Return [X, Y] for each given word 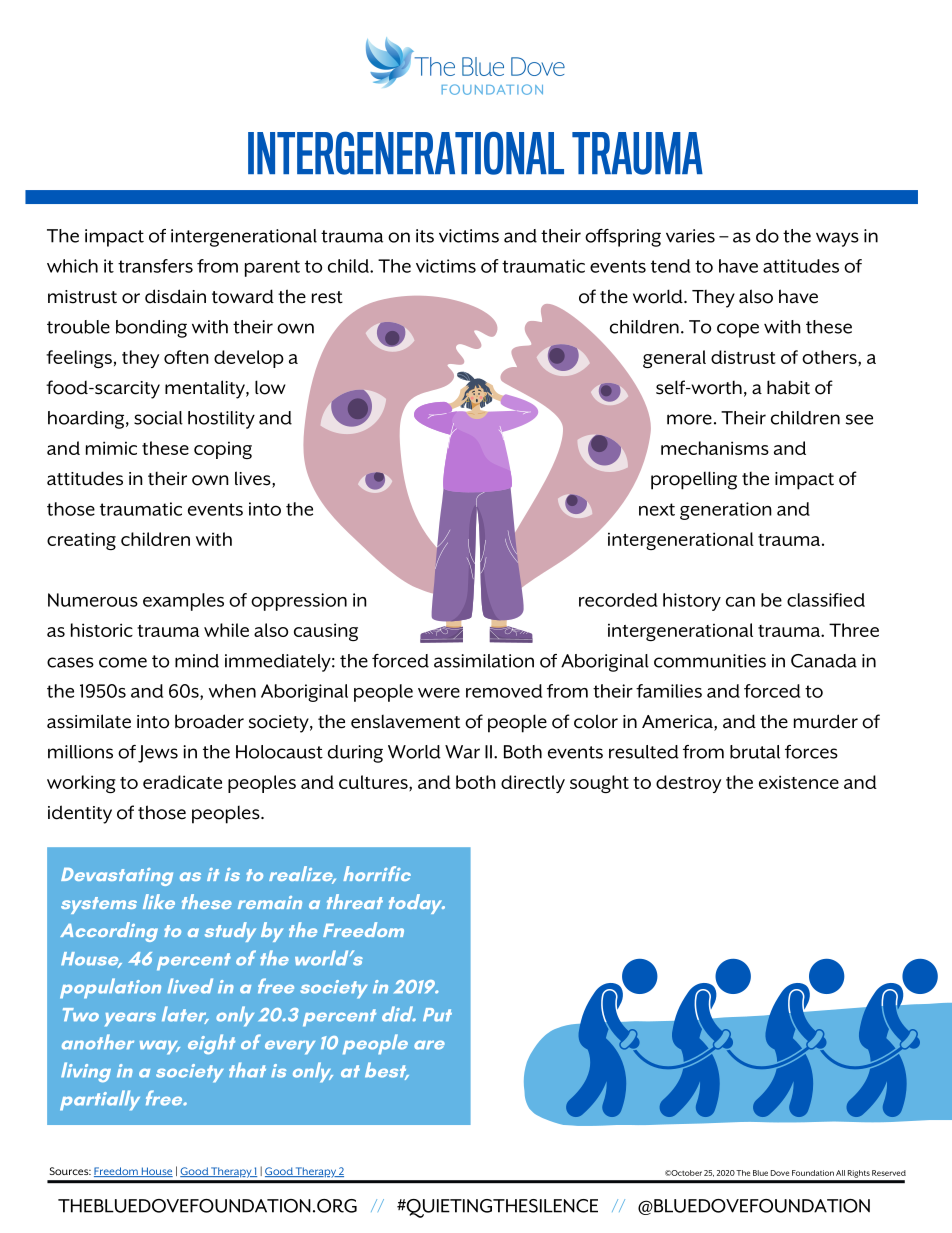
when [232, 691]
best [387, 1071]
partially [100, 1100]
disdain [175, 296]
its [425, 236]
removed [504, 691]
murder [826, 721]
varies [690, 236]
